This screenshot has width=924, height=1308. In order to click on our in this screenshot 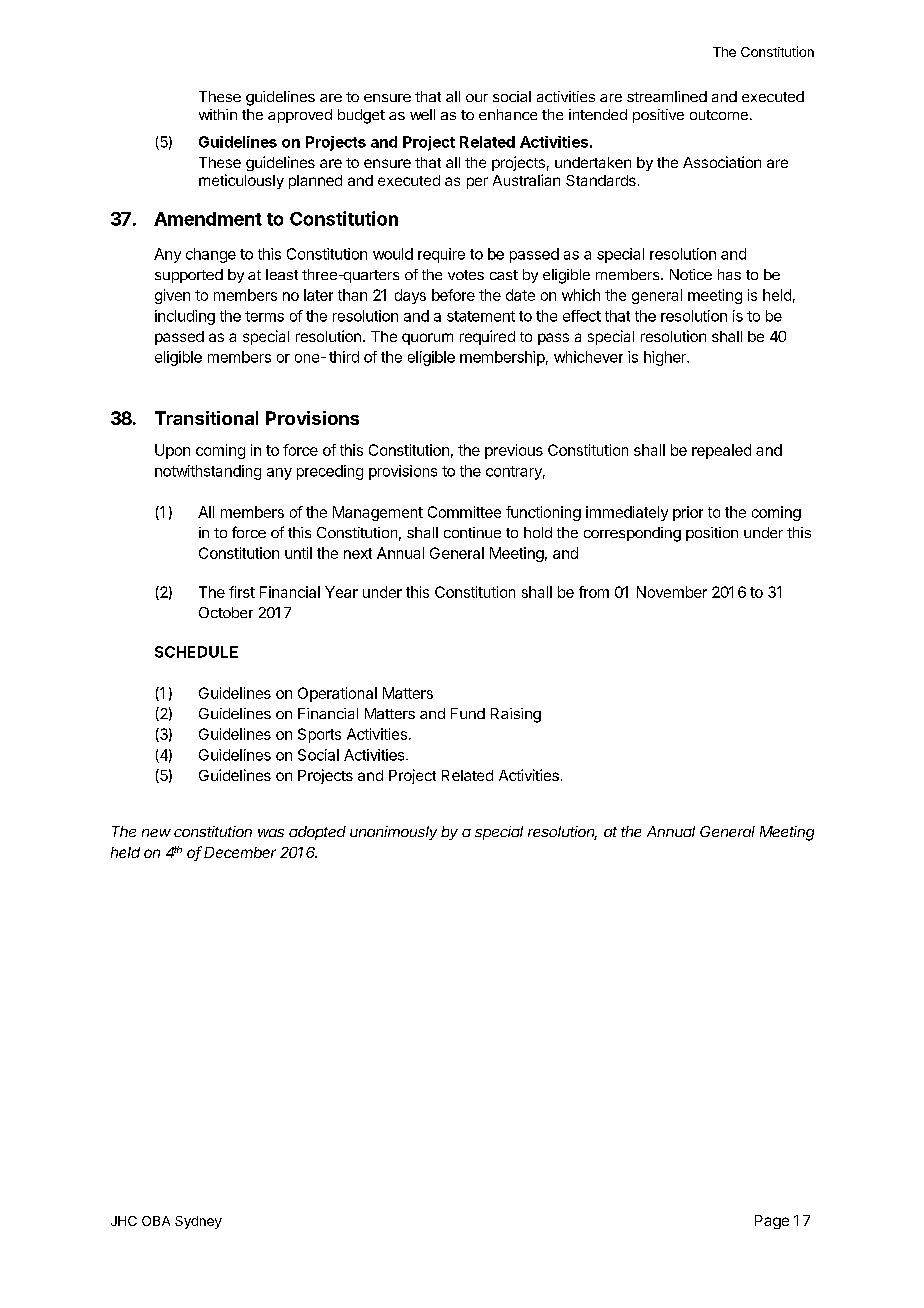, I will do `click(477, 98)`.
